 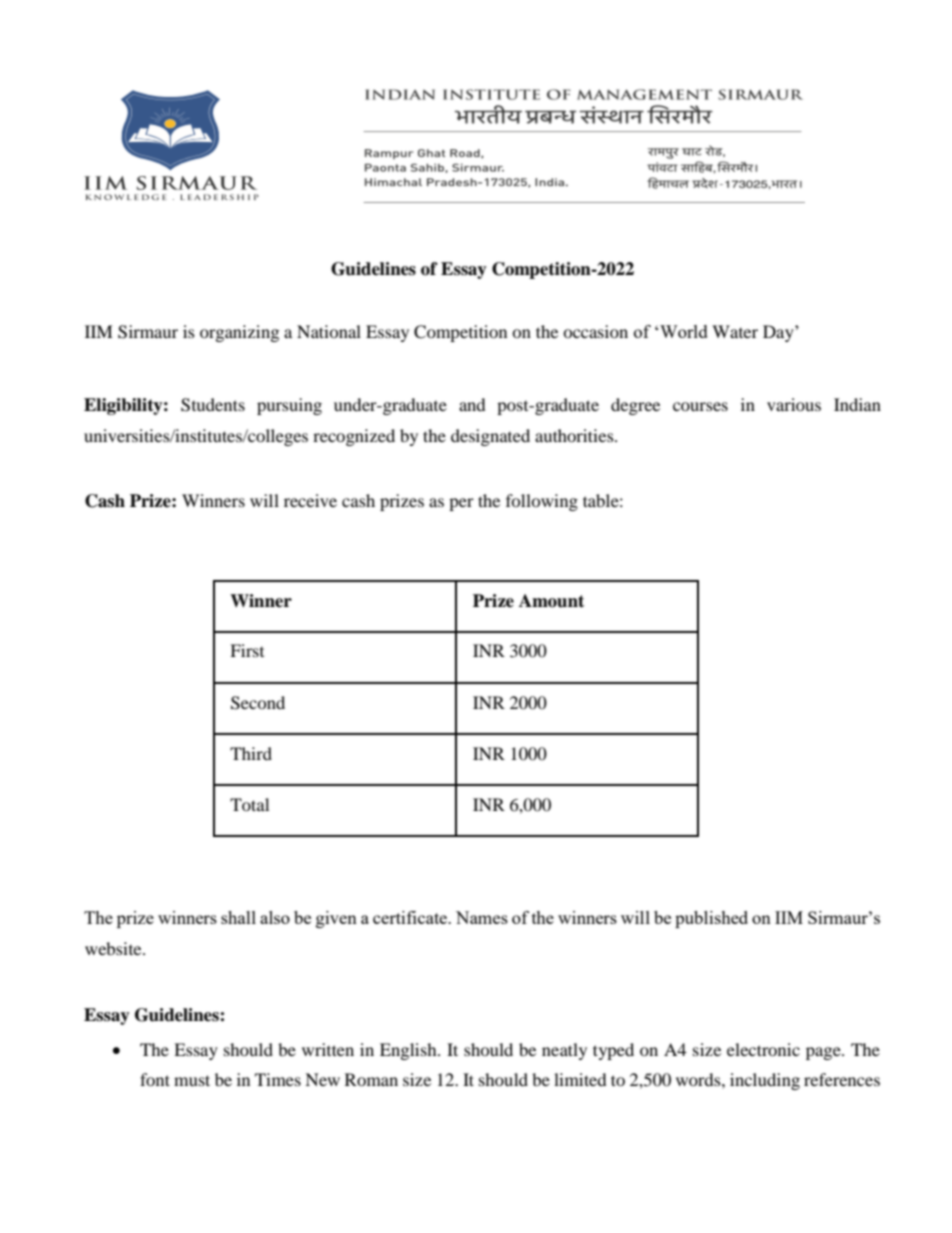 What do you see at coordinates (472, 404) in the screenshot?
I see `and` at bounding box center [472, 404].
